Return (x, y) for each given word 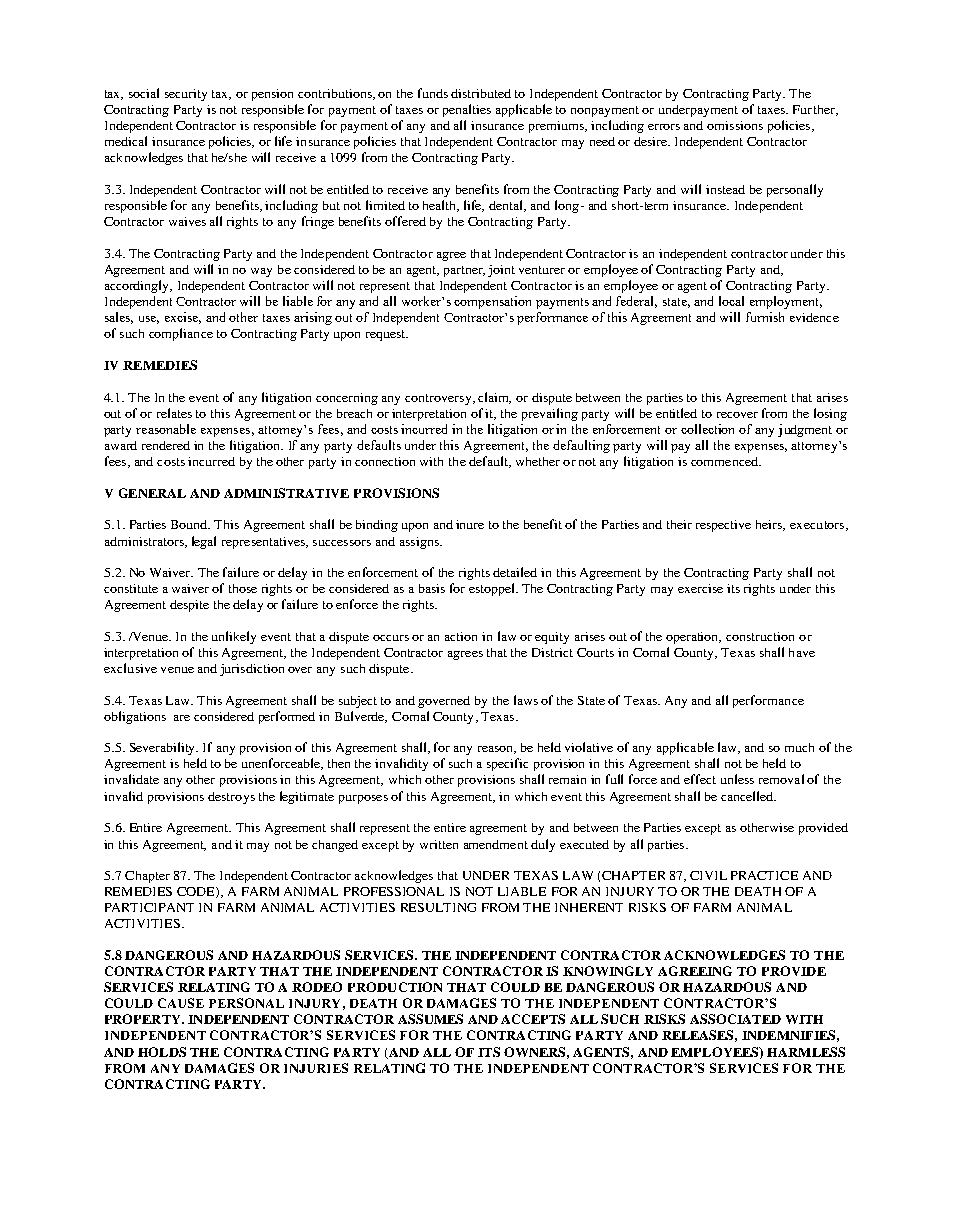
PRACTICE (764, 875)
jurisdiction (252, 670)
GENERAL (152, 493)
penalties (467, 110)
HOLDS (162, 1052)
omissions (735, 125)
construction (760, 636)
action (461, 636)
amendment (496, 844)
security (186, 95)
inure (470, 524)
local (731, 301)
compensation (492, 302)
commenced (725, 461)
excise (183, 318)
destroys (231, 798)
